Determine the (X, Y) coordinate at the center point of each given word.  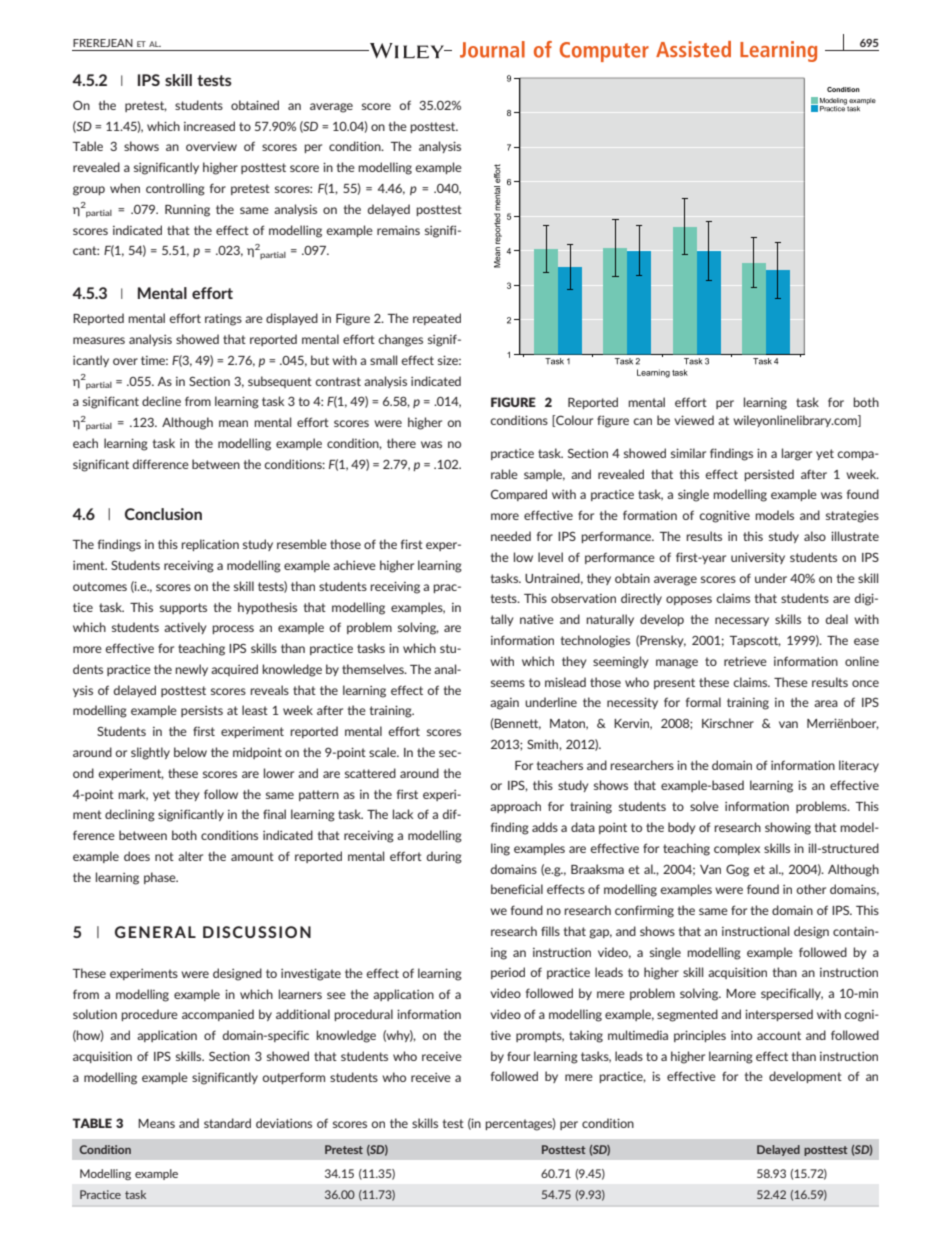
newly (191, 670)
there (401, 443)
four (518, 1056)
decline (161, 401)
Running (187, 211)
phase (161, 878)
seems (508, 683)
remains (398, 230)
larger (797, 454)
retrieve (745, 661)
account (779, 1035)
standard (227, 1123)
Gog (737, 870)
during (444, 857)
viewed (694, 420)
